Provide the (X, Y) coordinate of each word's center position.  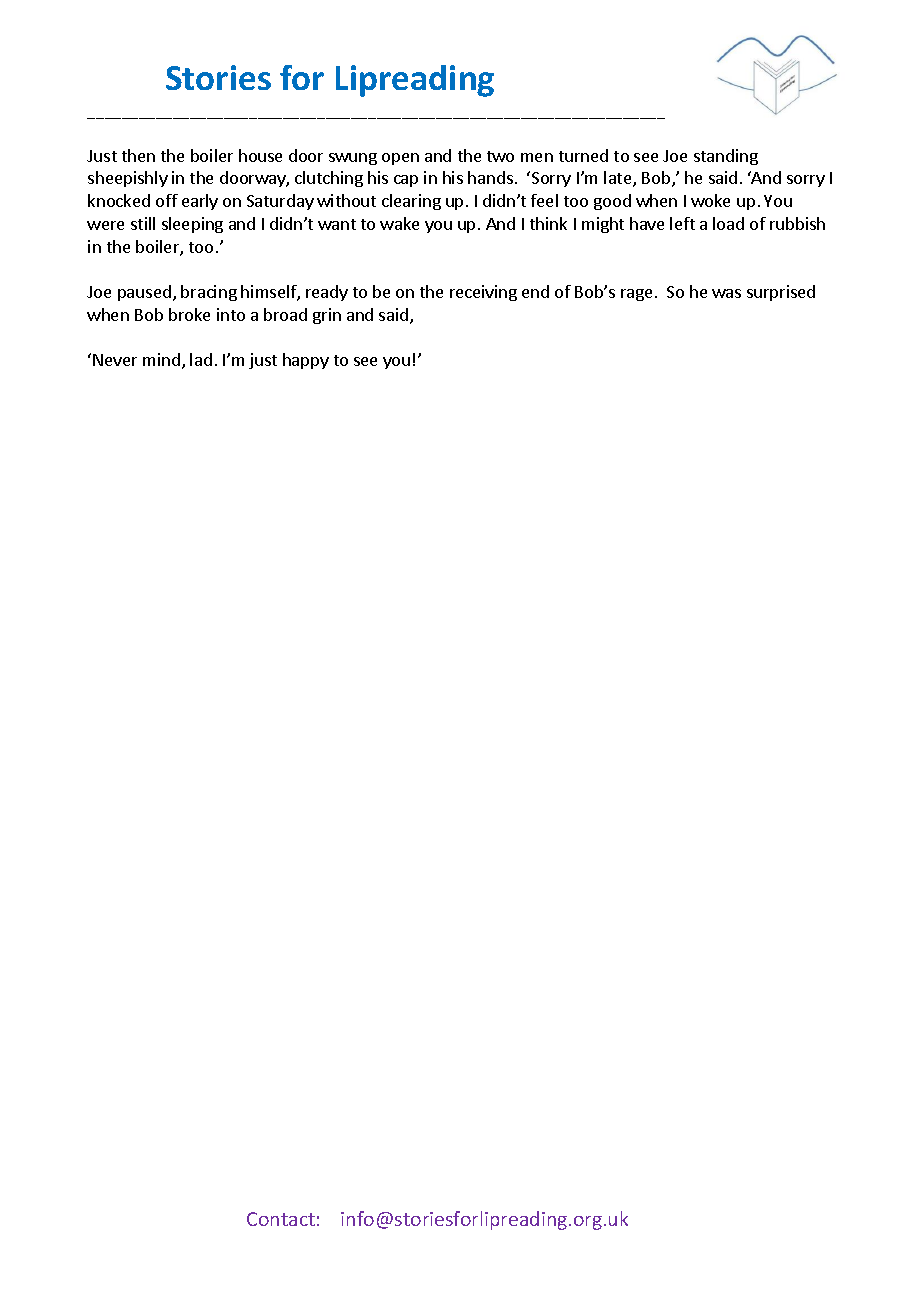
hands (490, 177)
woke (710, 200)
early (200, 202)
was (726, 293)
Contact (281, 1219)
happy (306, 361)
